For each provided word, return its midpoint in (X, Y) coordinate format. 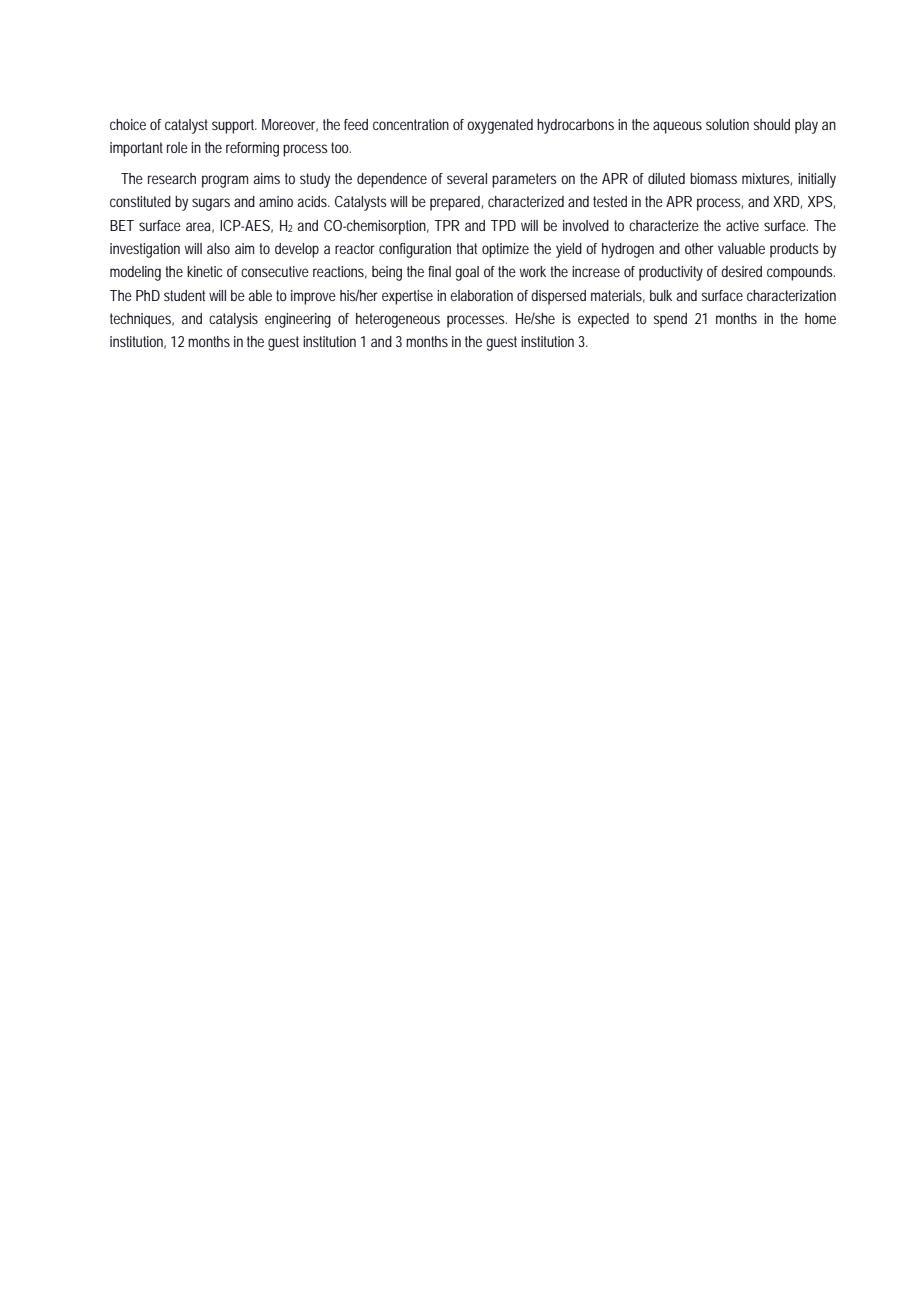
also (218, 248)
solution (727, 124)
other (699, 248)
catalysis (233, 320)
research (172, 178)
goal (467, 273)
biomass (713, 178)
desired (741, 271)
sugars (211, 204)
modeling (135, 273)
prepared (456, 203)
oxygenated (500, 126)
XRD (787, 202)
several (467, 178)
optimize (505, 250)
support (234, 126)
